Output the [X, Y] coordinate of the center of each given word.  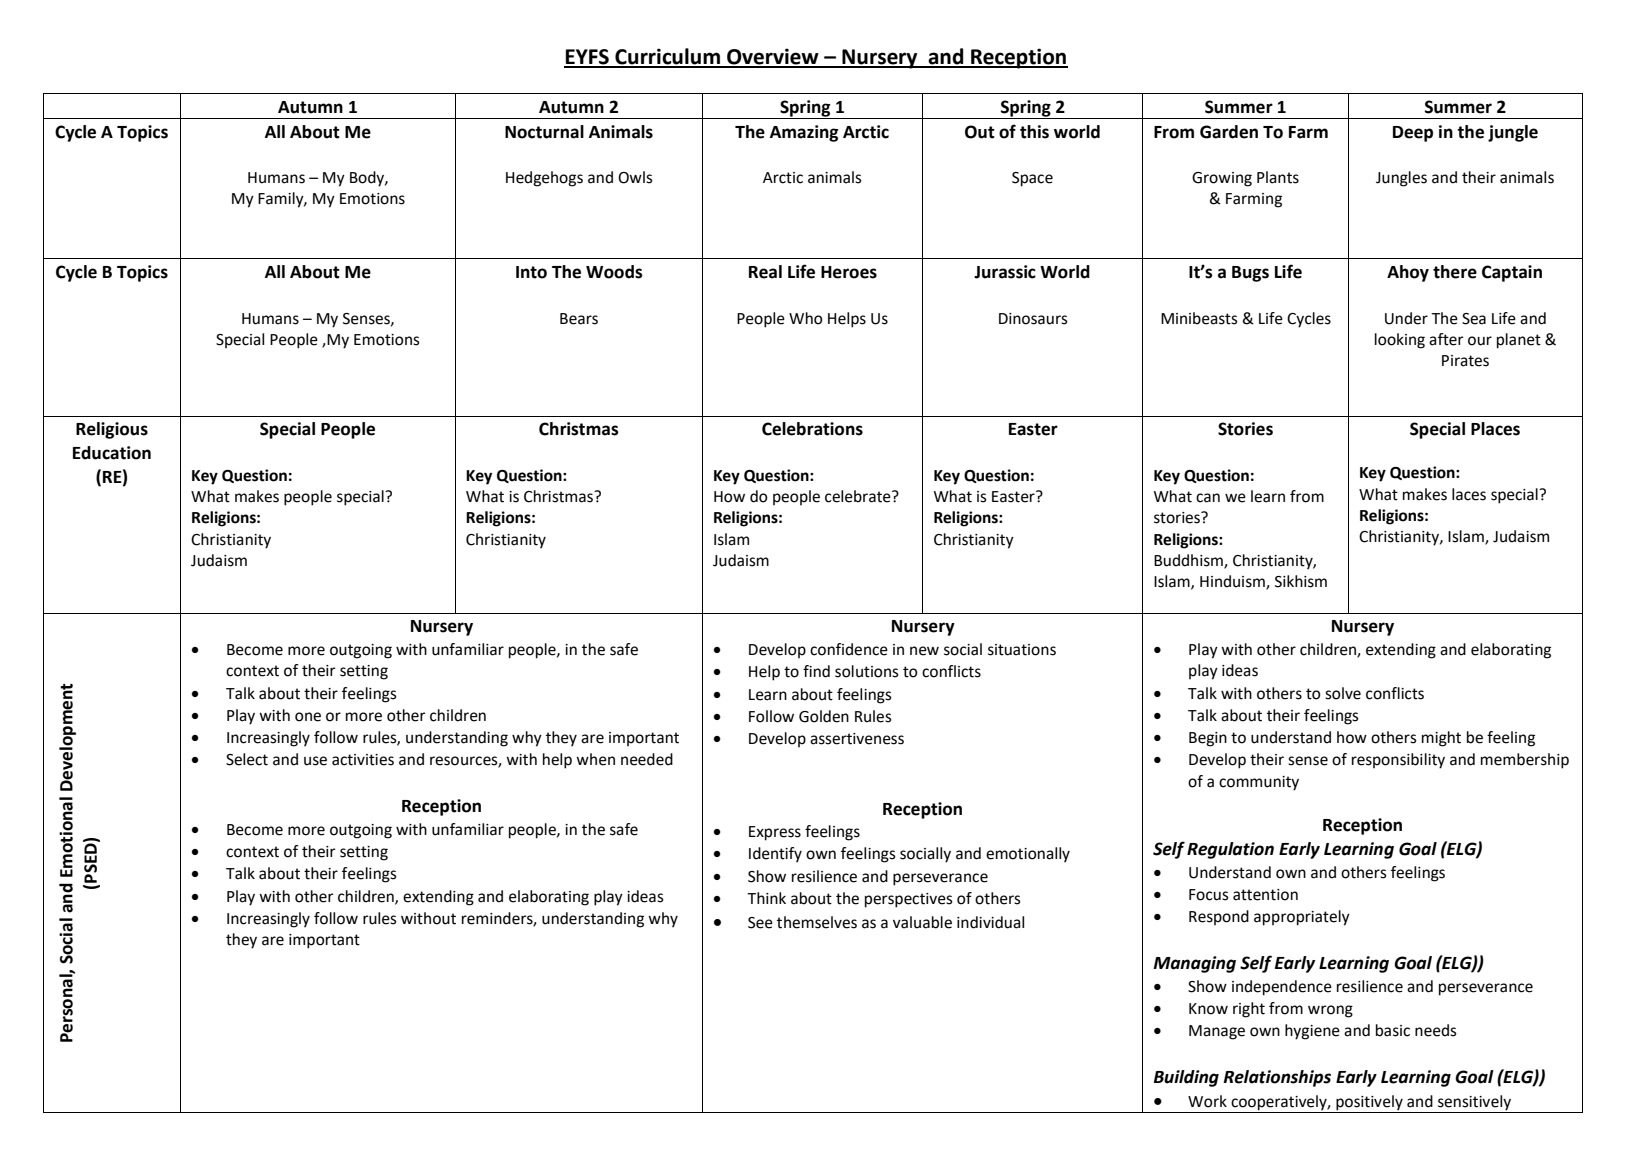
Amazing [804, 133]
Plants [1278, 177]
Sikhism [1301, 581]
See [760, 923]
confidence [849, 649]
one [308, 717]
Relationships [1277, 1078]
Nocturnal [544, 132]
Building [1186, 1078]
